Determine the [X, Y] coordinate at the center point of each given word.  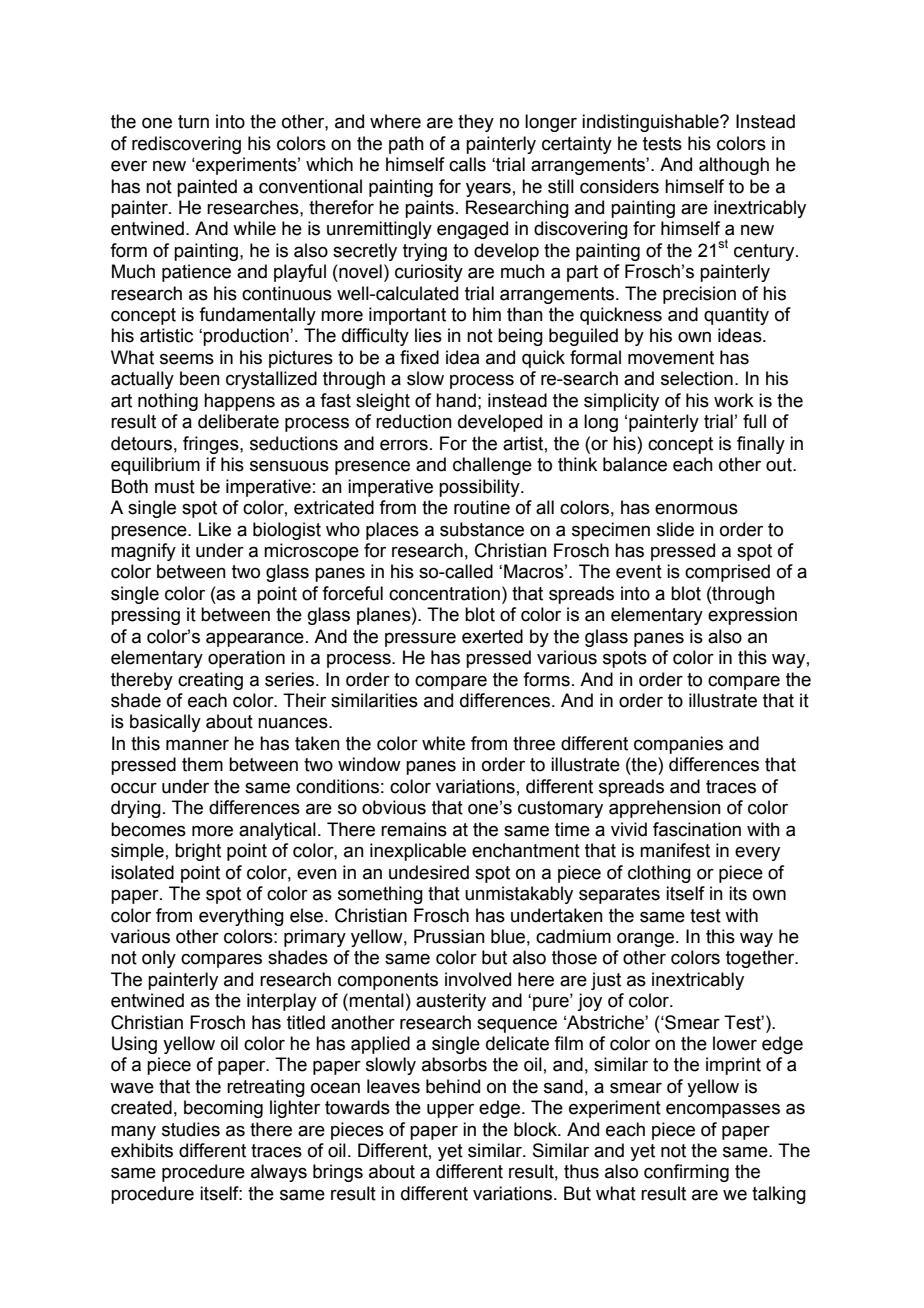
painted [207, 188]
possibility [480, 488]
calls [467, 164]
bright [198, 852]
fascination [697, 829]
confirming [686, 1173]
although [734, 166]
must [175, 487]
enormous [696, 509]
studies [191, 1129]
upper [450, 1110]
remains [414, 829]
